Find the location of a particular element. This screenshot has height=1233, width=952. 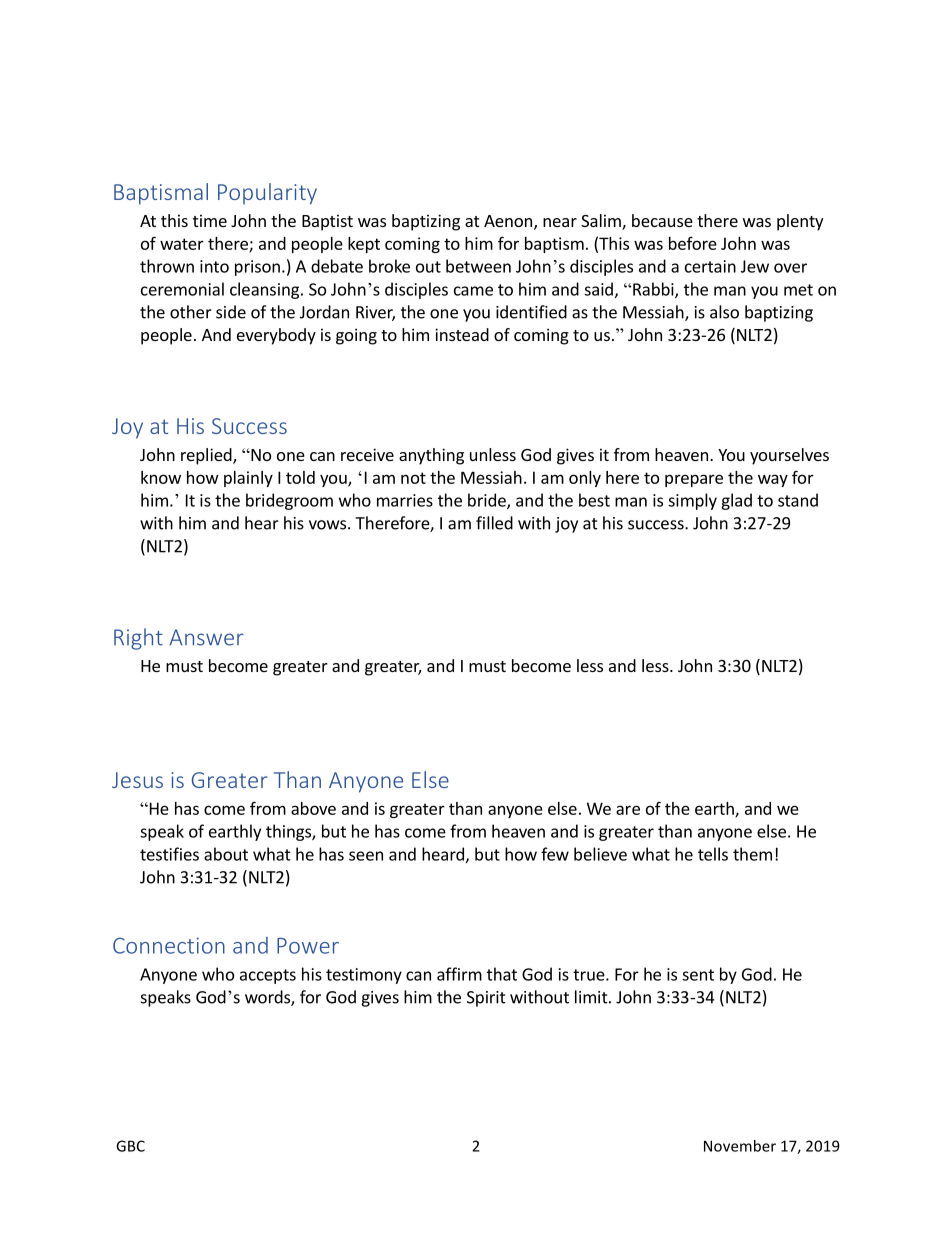

before is located at coordinates (693, 243).
